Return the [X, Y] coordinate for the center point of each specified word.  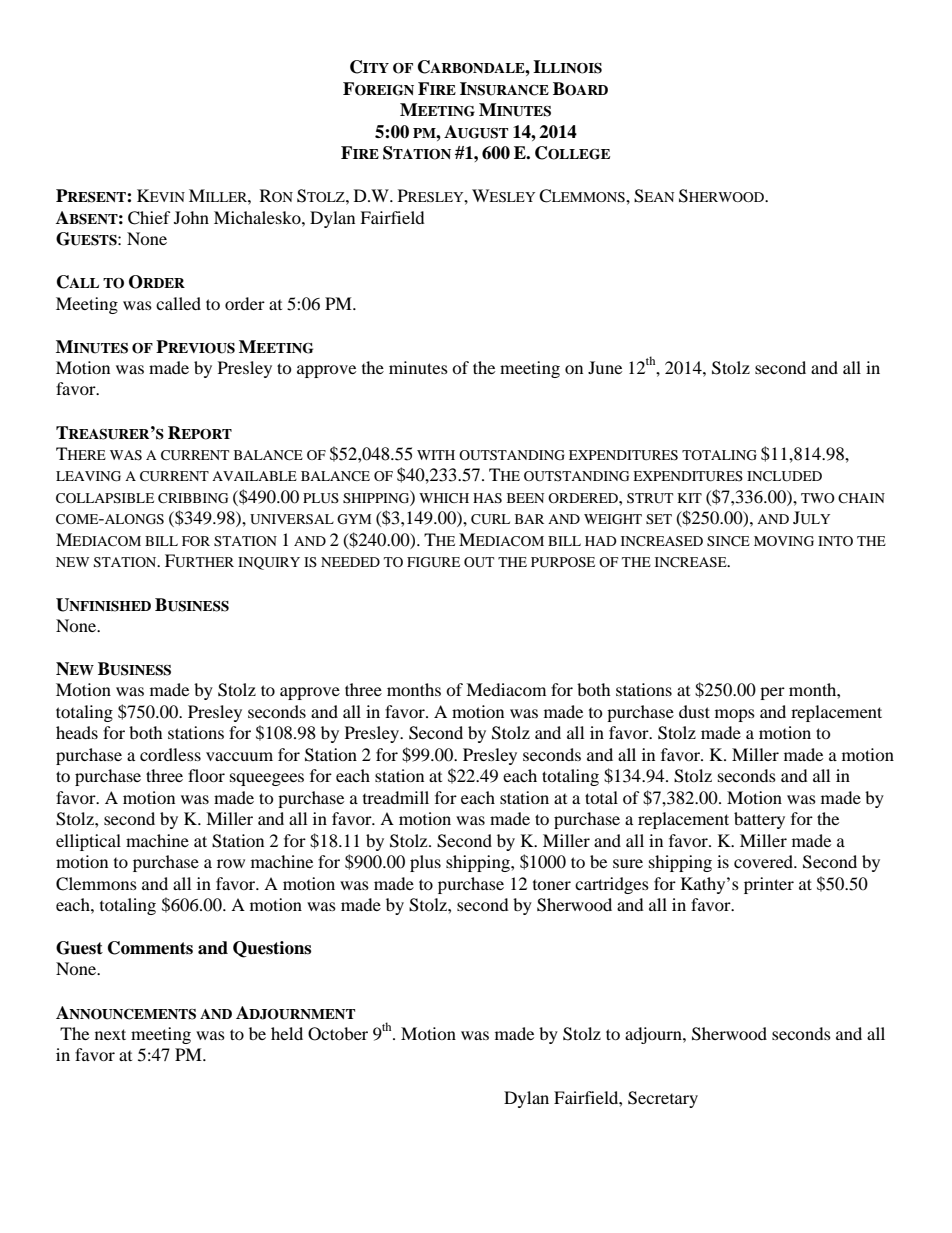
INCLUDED [784, 476]
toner [552, 885]
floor [206, 775]
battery [759, 820]
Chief [149, 218]
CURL [490, 519]
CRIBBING [193, 498]
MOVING [784, 541]
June [605, 367]
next [110, 1034]
